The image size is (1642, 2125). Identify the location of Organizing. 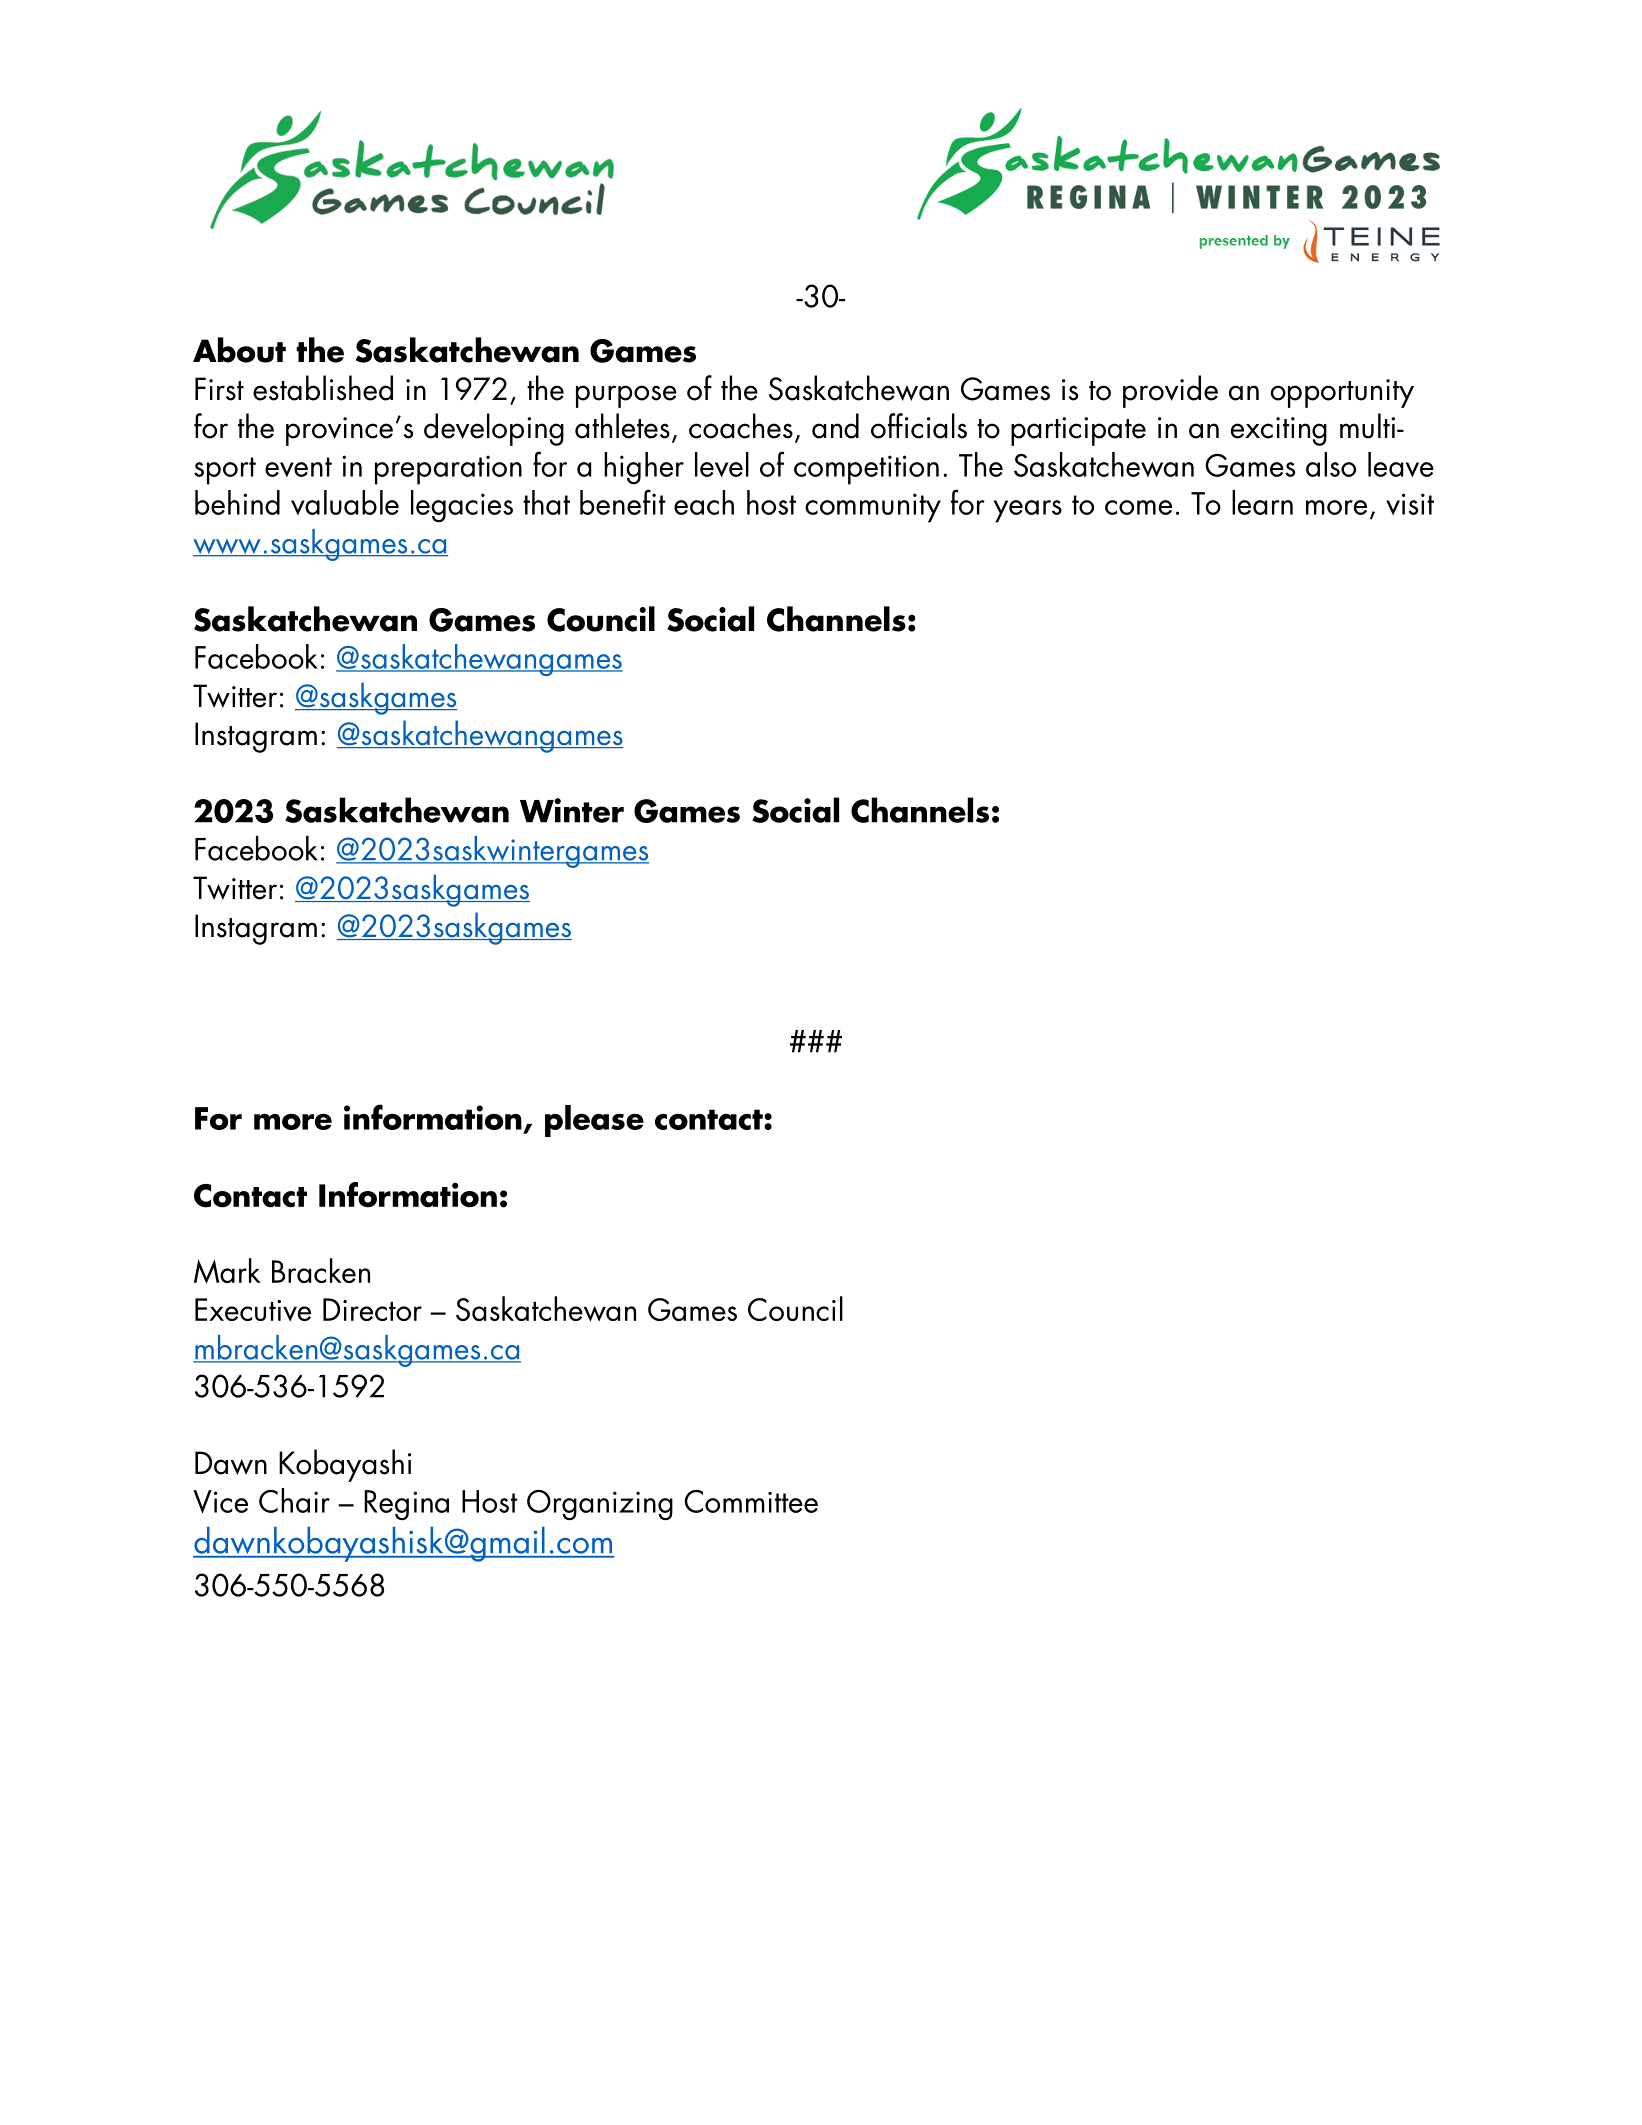
(600, 1505).
